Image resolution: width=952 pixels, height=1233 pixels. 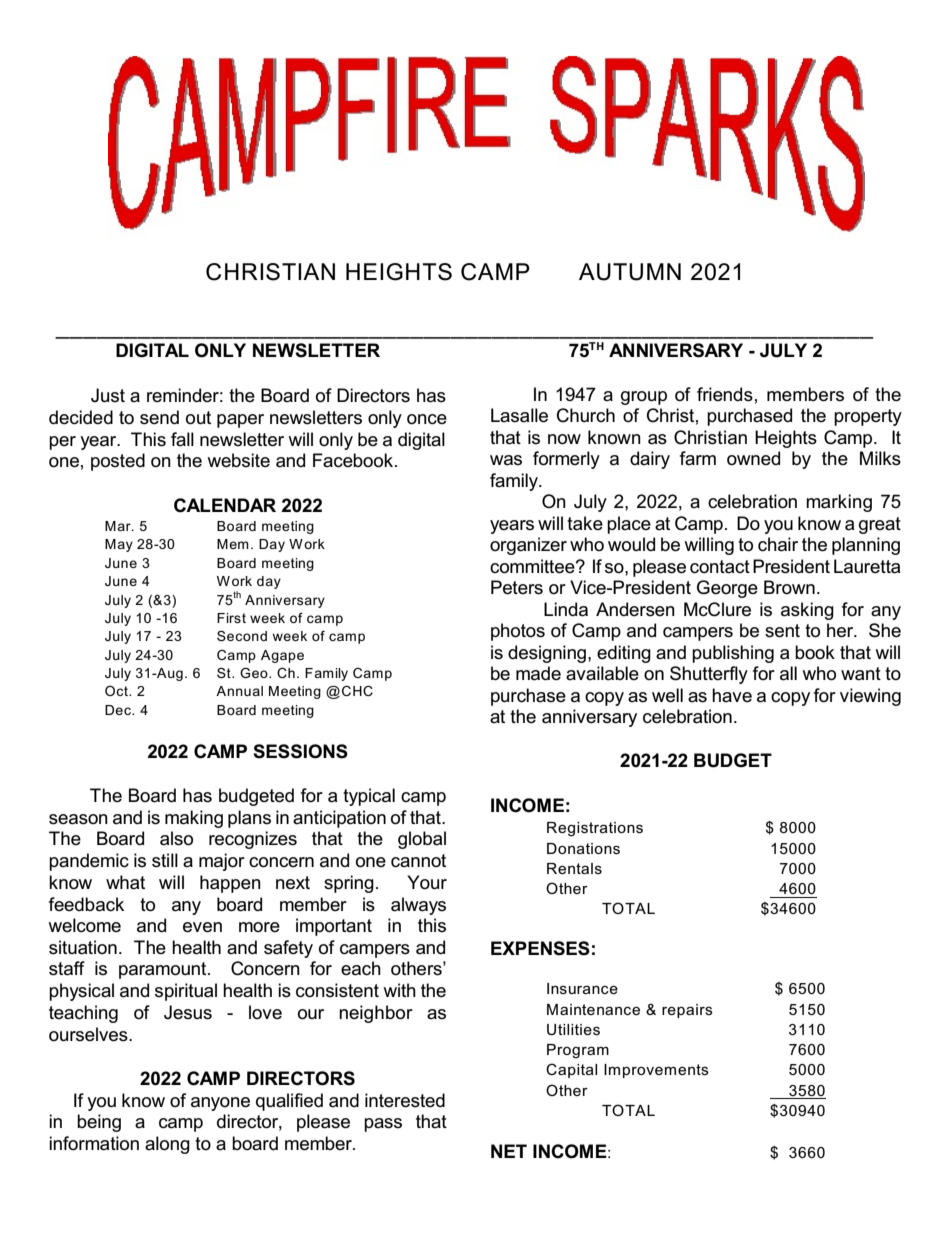 I want to click on Just, so click(x=108, y=395).
